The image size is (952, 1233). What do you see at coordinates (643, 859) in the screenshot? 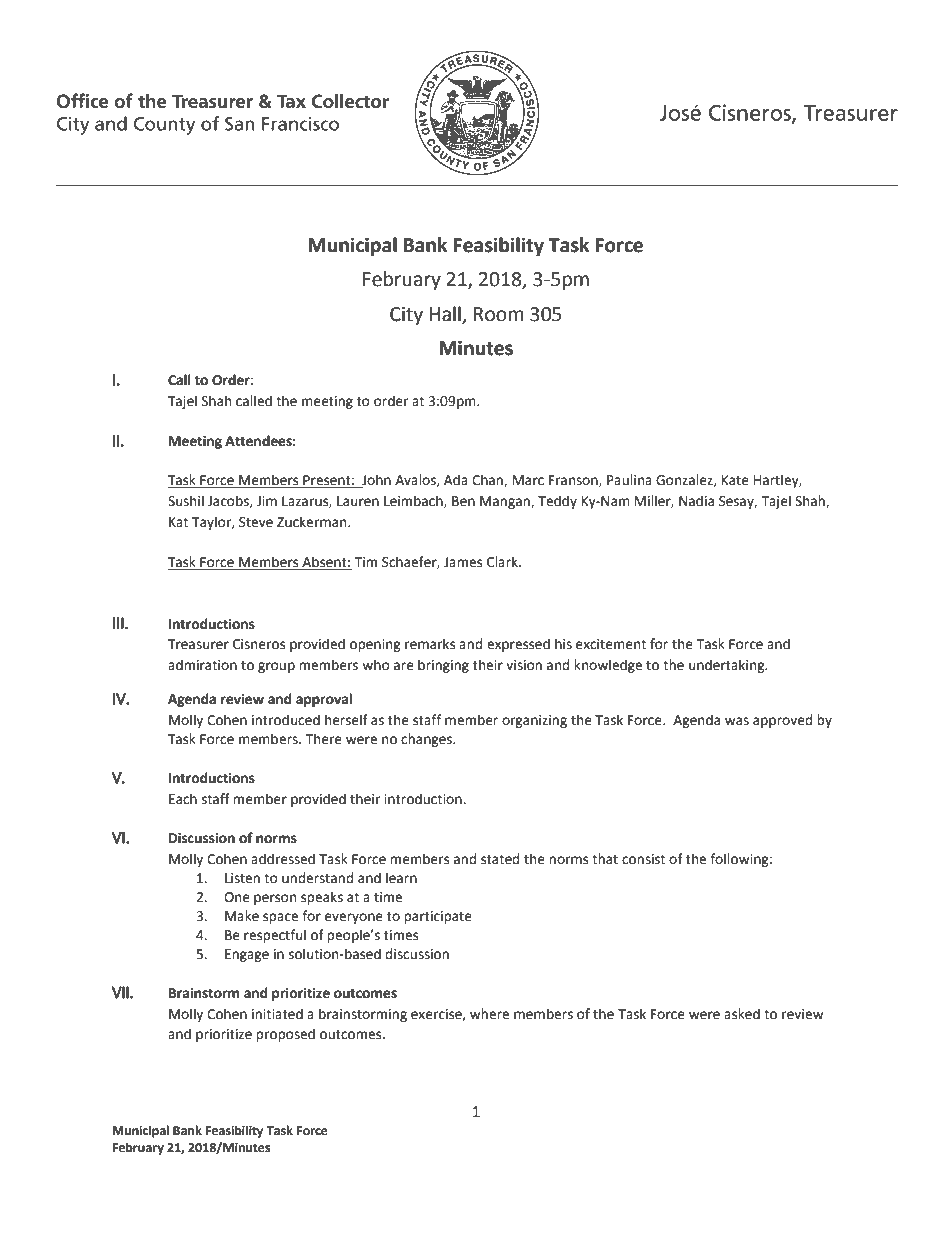
I see `consist` at bounding box center [643, 859].
